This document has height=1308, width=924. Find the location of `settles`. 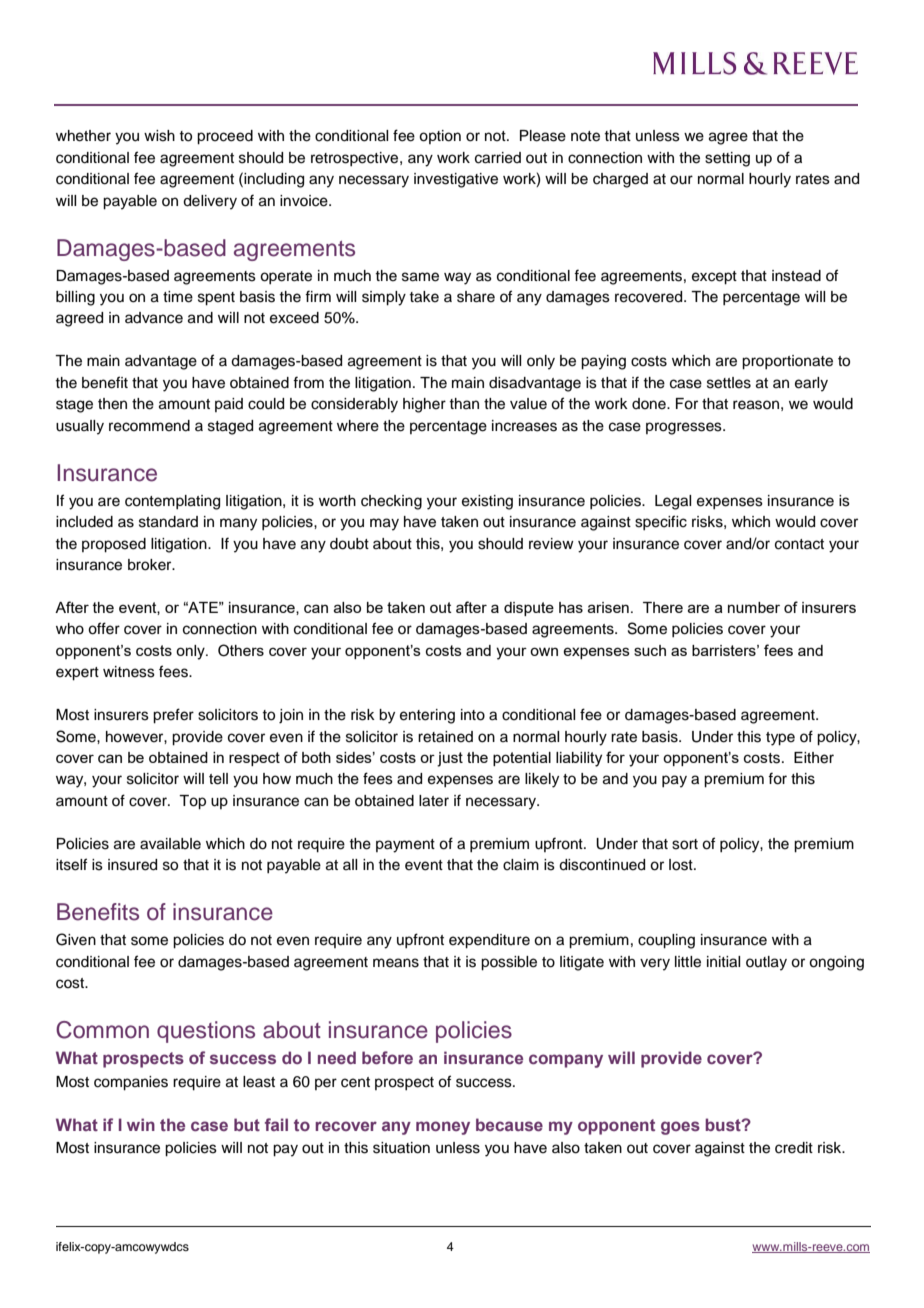

settles is located at coordinates (729, 383).
